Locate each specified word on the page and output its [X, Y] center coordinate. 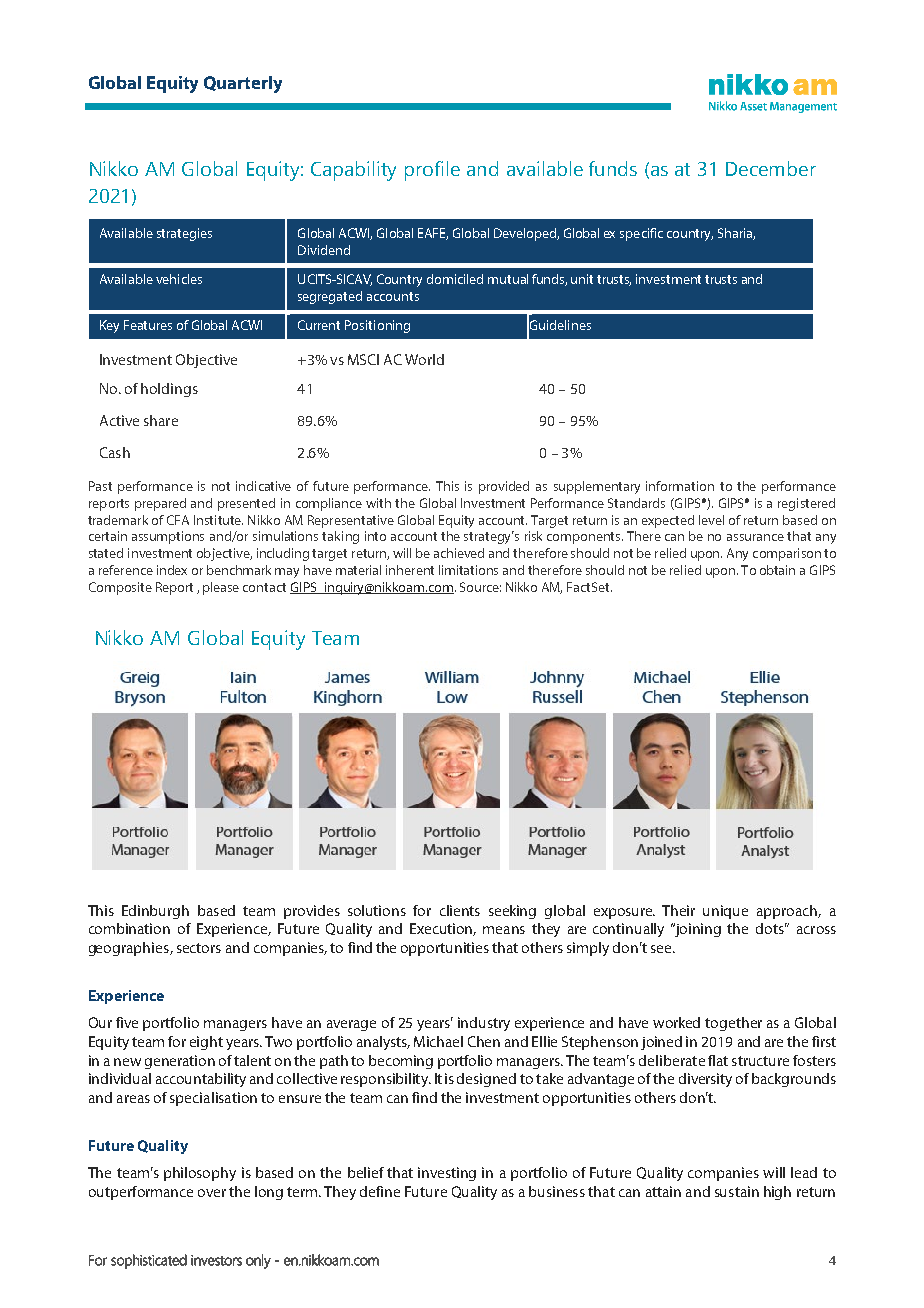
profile [432, 171]
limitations [468, 570]
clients [460, 910]
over [212, 1193]
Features [148, 325]
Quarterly [243, 84]
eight [206, 1043]
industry [484, 1024]
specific [641, 234]
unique [725, 912]
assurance [755, 537]
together [733, 1024]
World [424, 359]
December [771, 168]
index [172, 570]
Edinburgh [155, 912]
